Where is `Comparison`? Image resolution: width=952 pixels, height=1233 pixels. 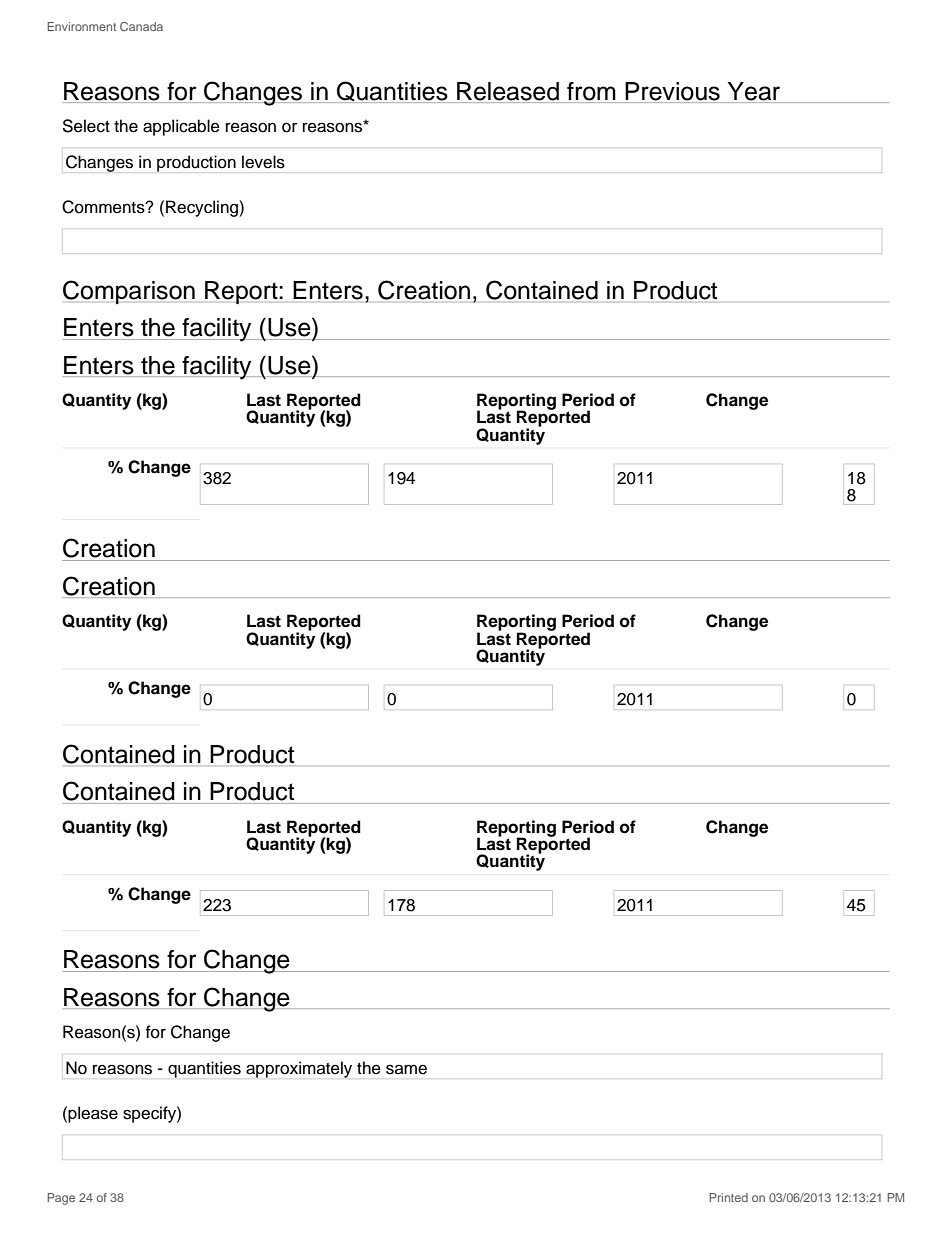 Comparison is located at coordinates (129, 292).
